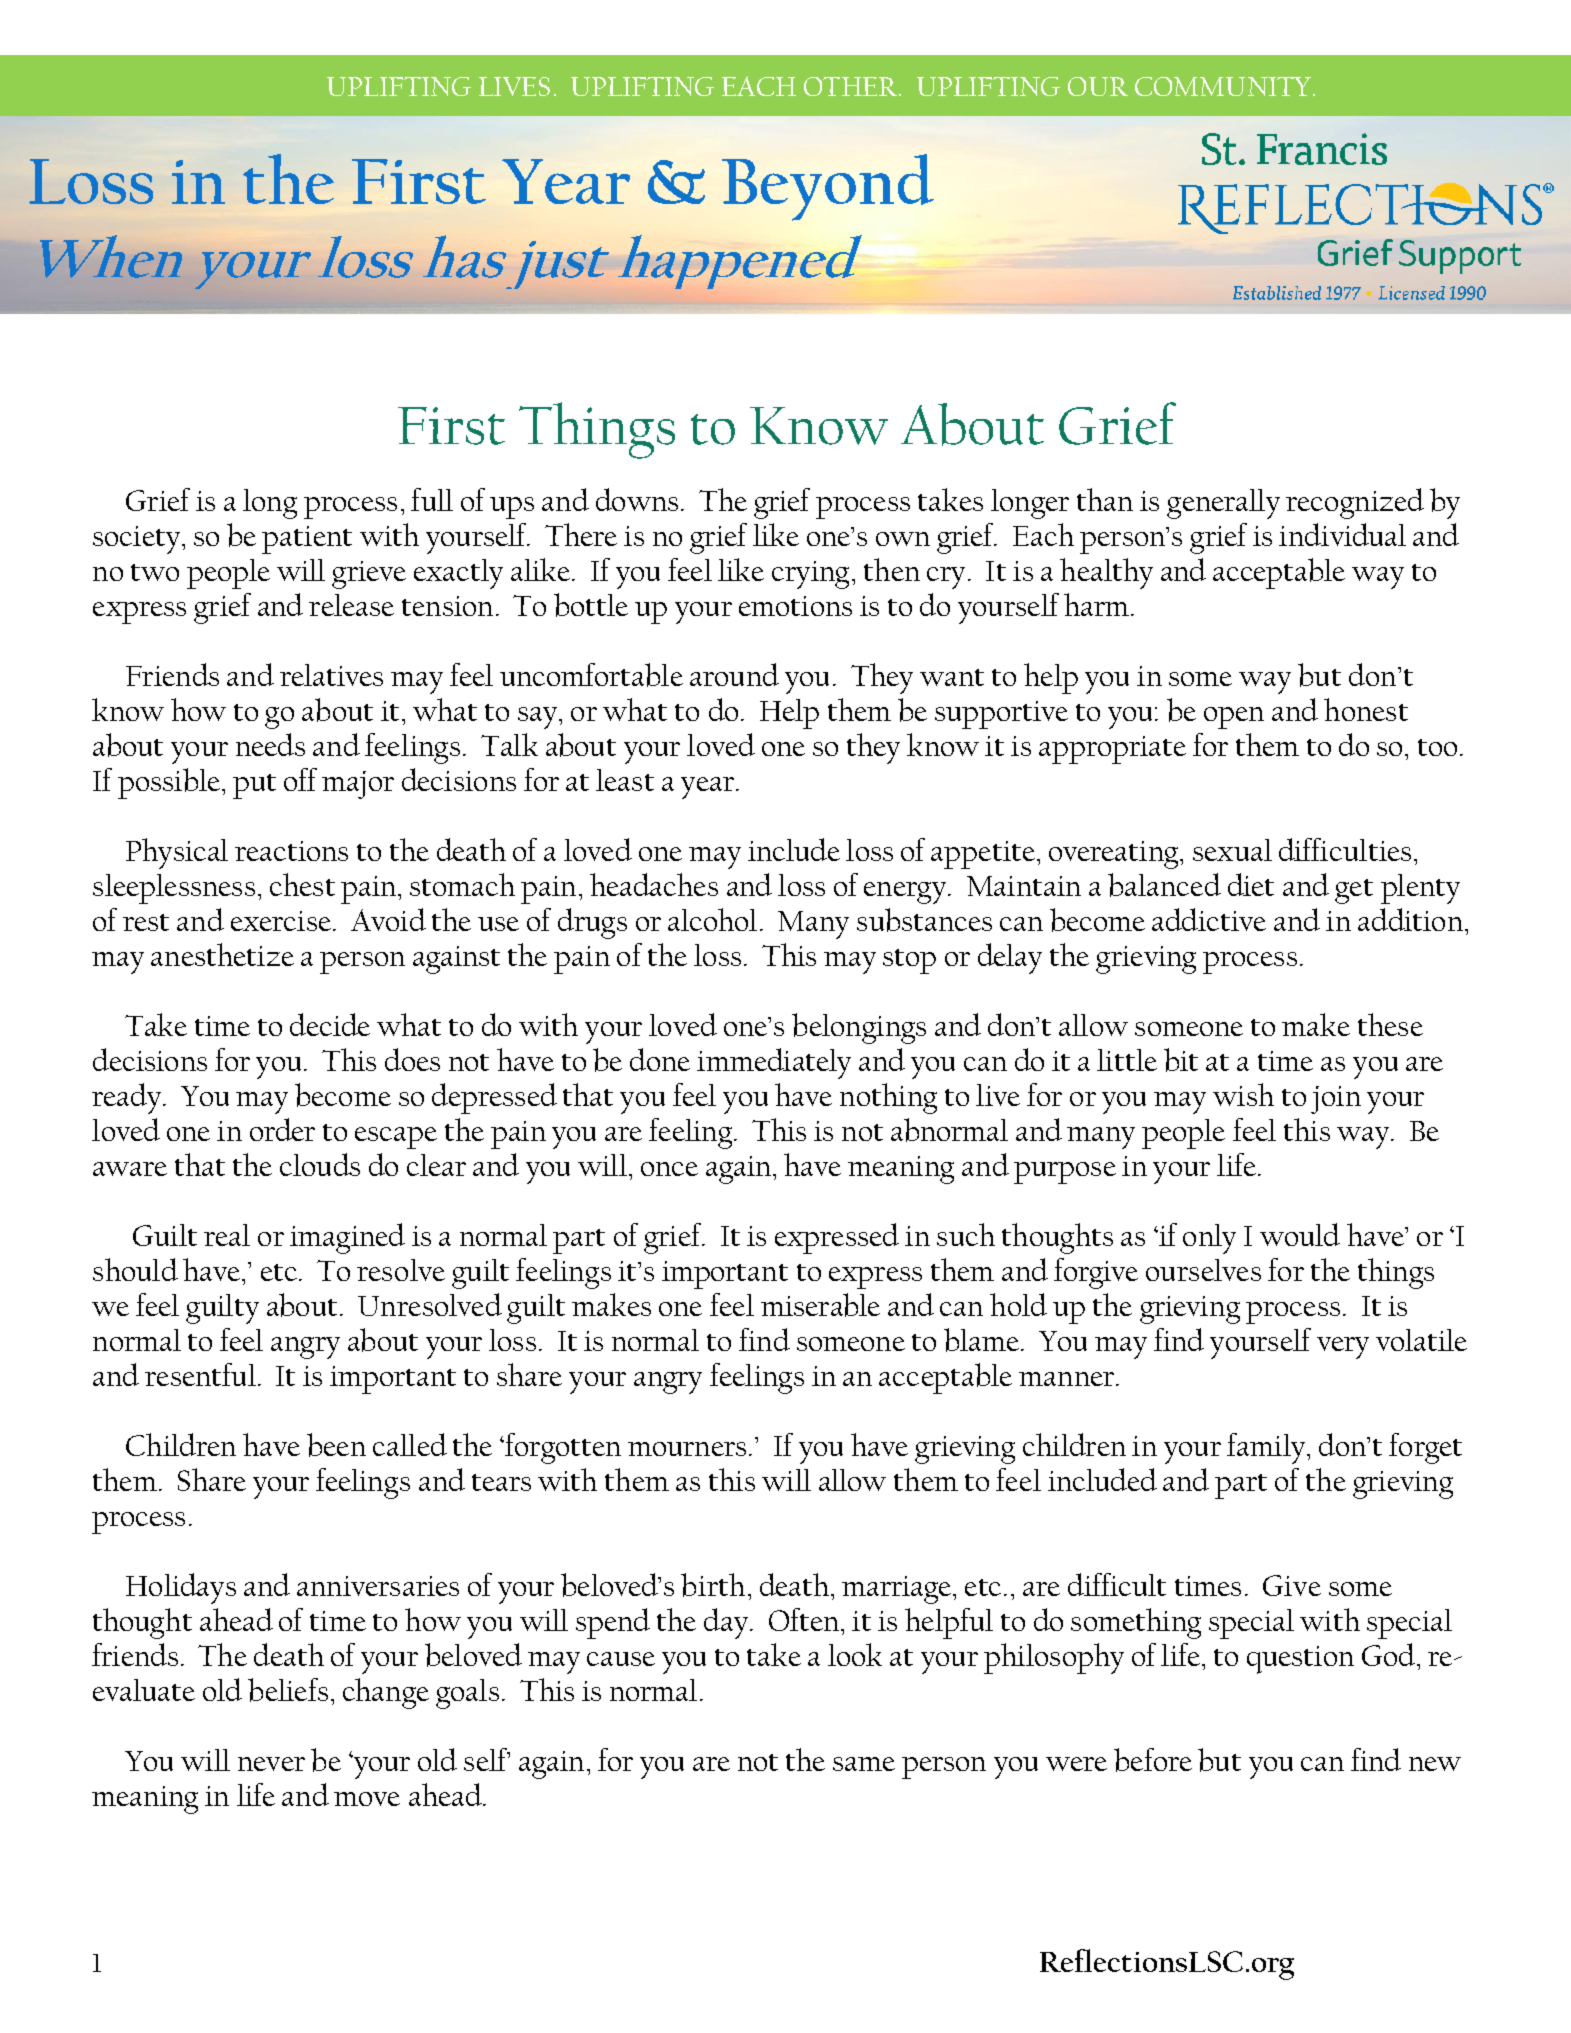  Describe the element at coordinates (864, 1764) in the page. I see `same` at that location.
